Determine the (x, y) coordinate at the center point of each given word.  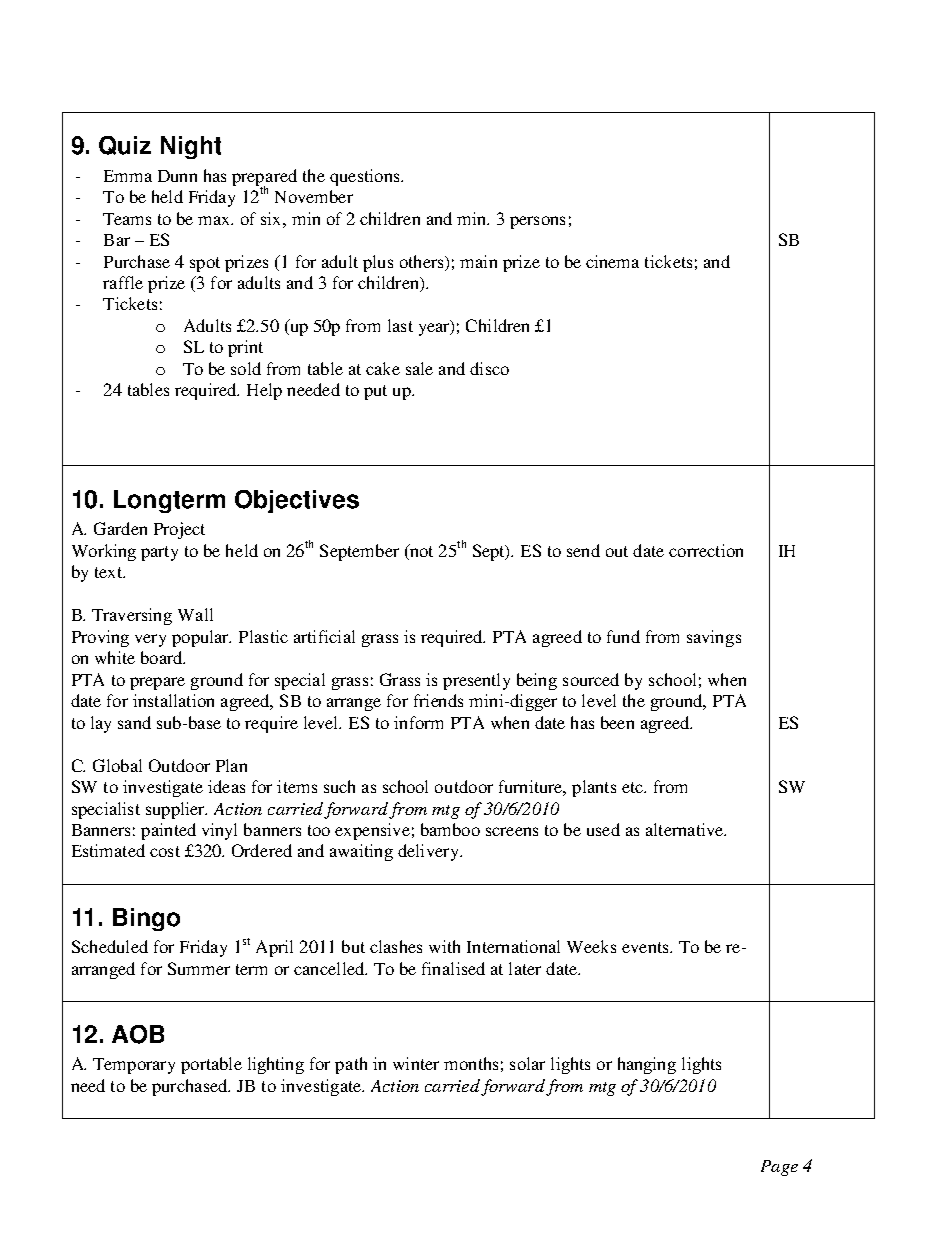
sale (419, 368)
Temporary (134, 1066)
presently (476, 681)
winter (416, 1063)
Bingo (146, 919)
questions (366, 177)
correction (706, 550)
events (646, 947)
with (444, 946)
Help (264, 391)
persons (537, 222)
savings (714, 638)
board (163, 657)
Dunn (177, 176)
